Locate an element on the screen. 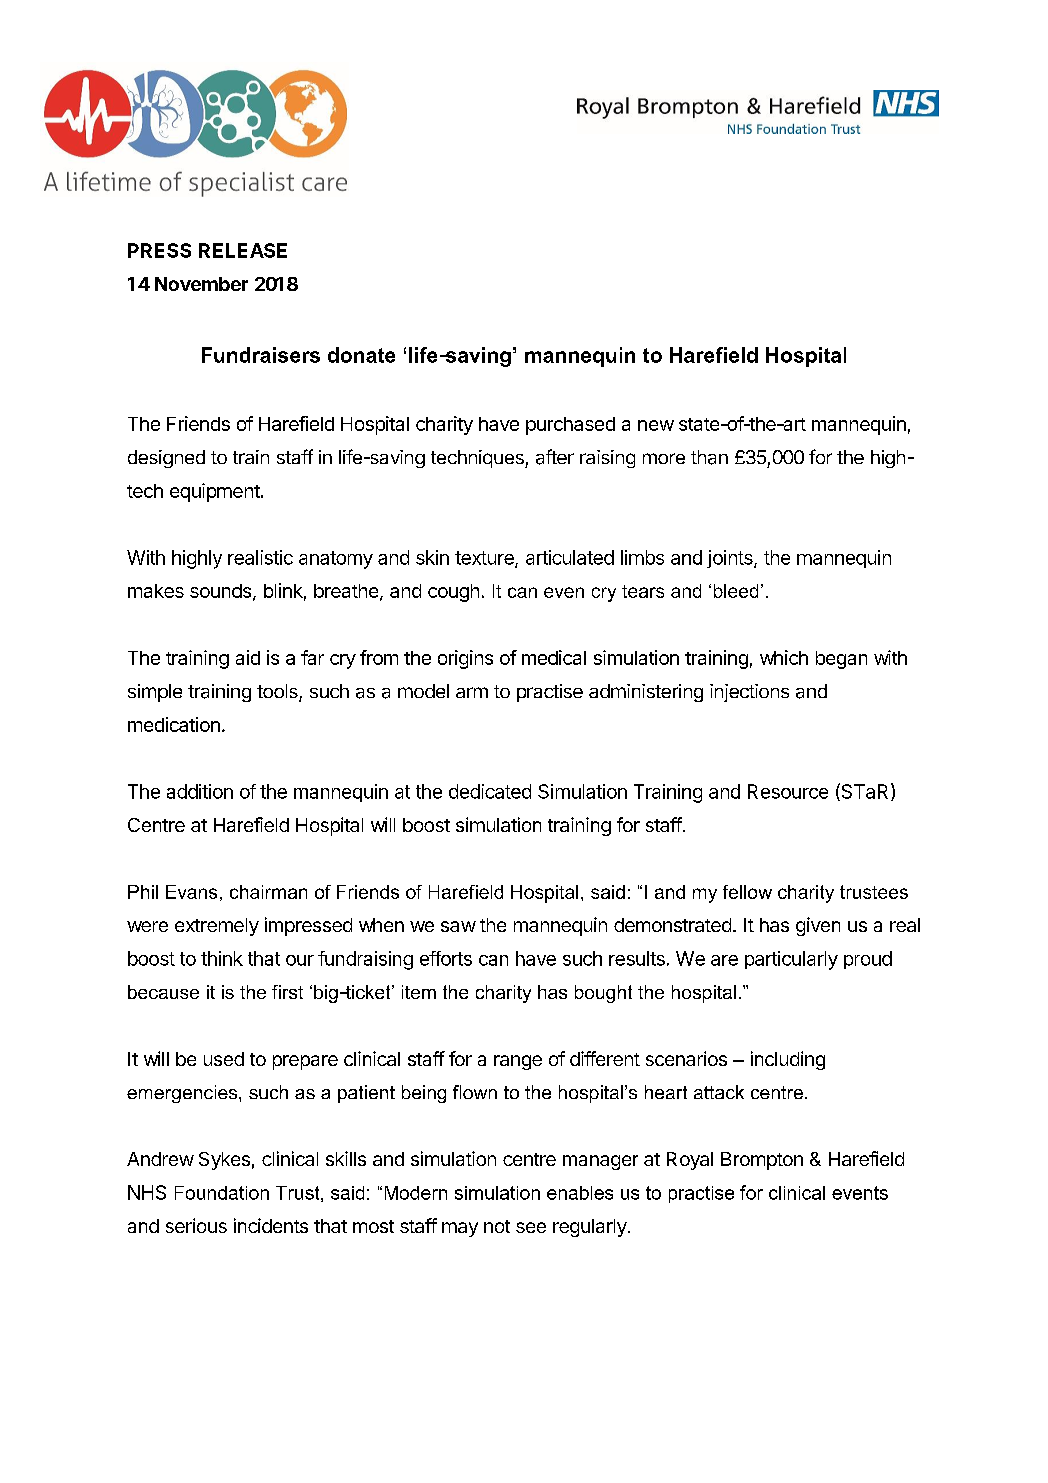 Image resolution: width=1048 pixels, height=1483 pixels. sounds is located at coordinates (222, 592).
